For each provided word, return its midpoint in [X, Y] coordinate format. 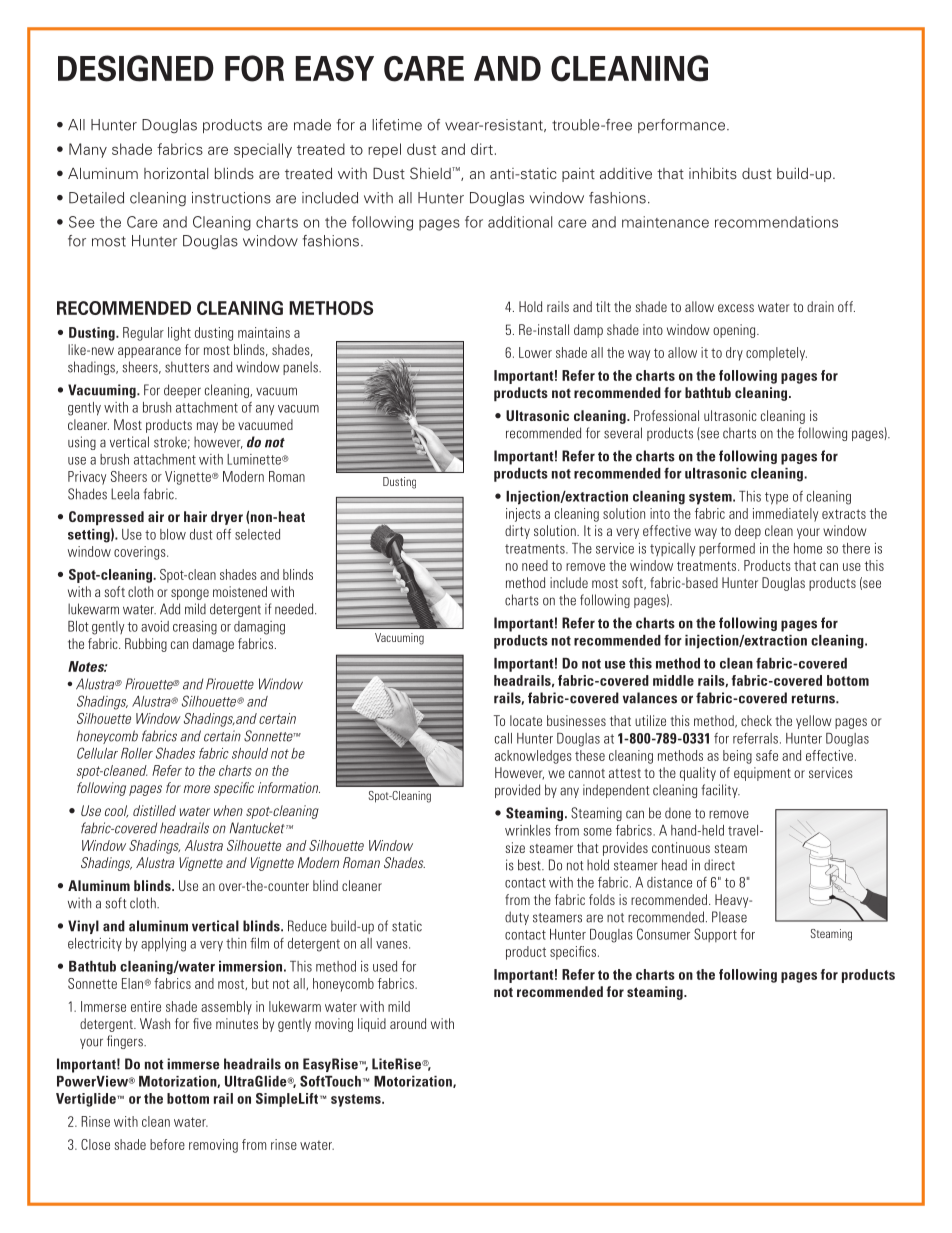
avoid [155, 626]
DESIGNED [136, 68]
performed [727, 549]
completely [776, 354]
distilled [154, 810]
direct [719, 865]
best [530, 865]
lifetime [397, 125]
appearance [149, 352]
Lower [535, 352]
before [167, 1144]
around [408, 1023]
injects [523, 515]
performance [681, 126]
